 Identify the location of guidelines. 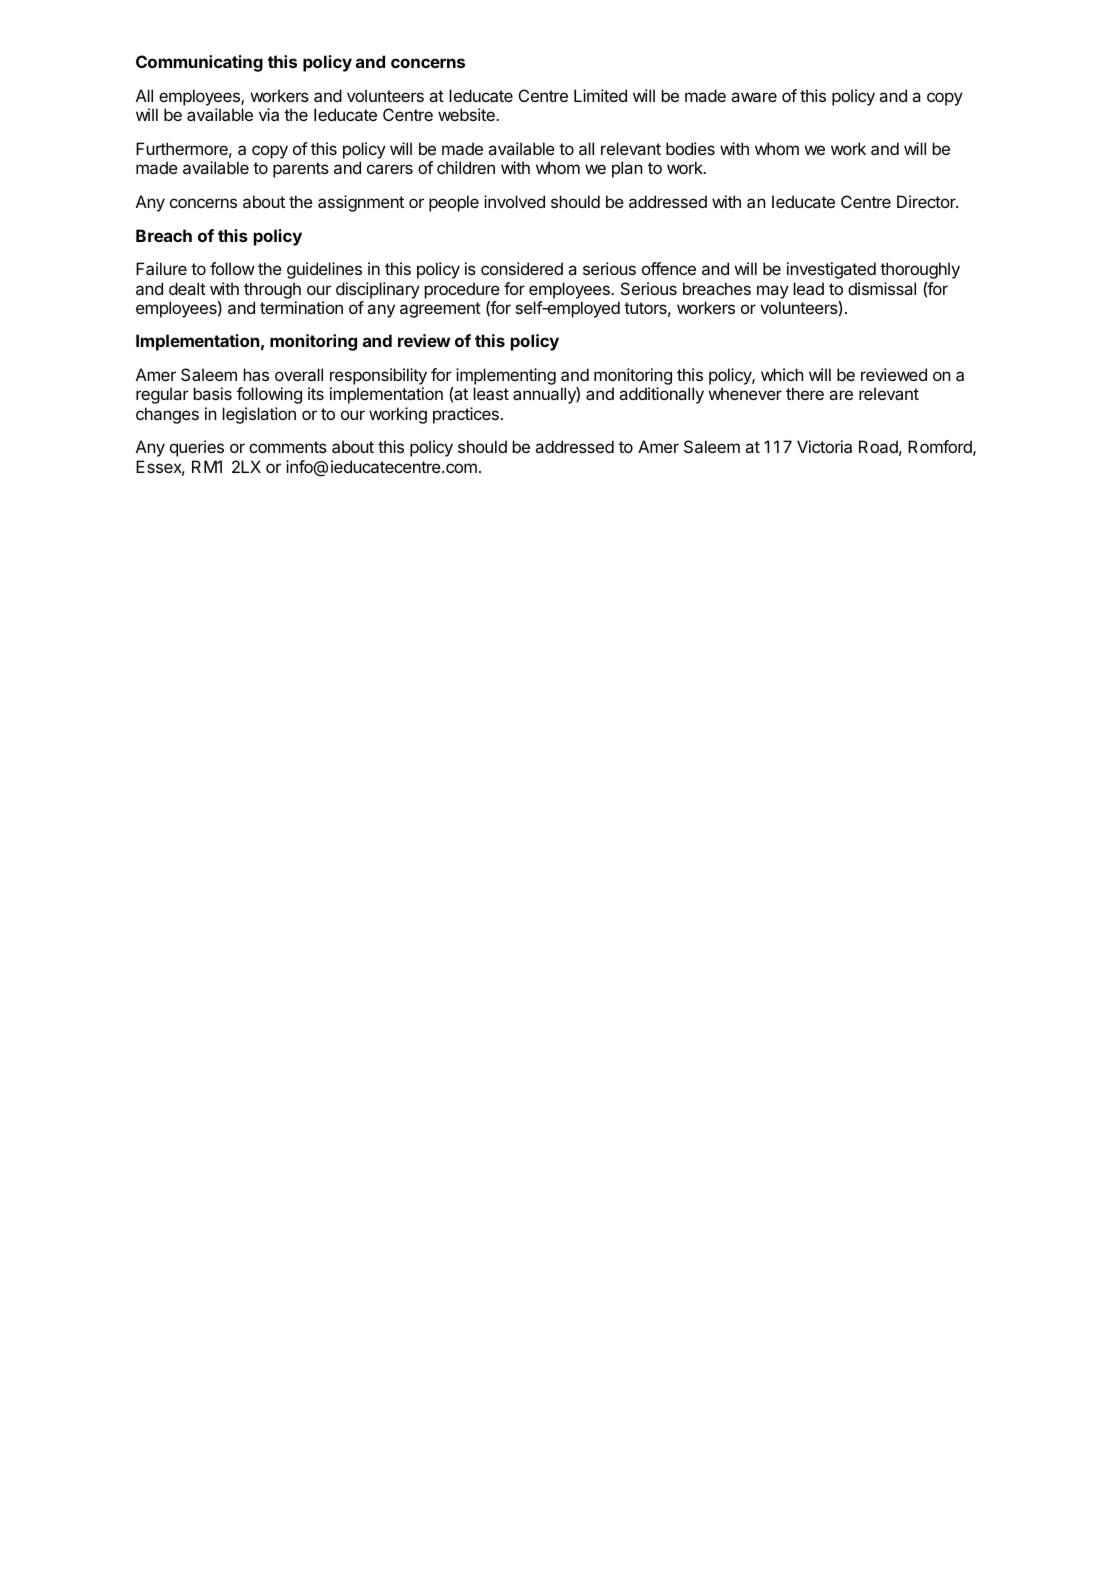
(324, 270).
